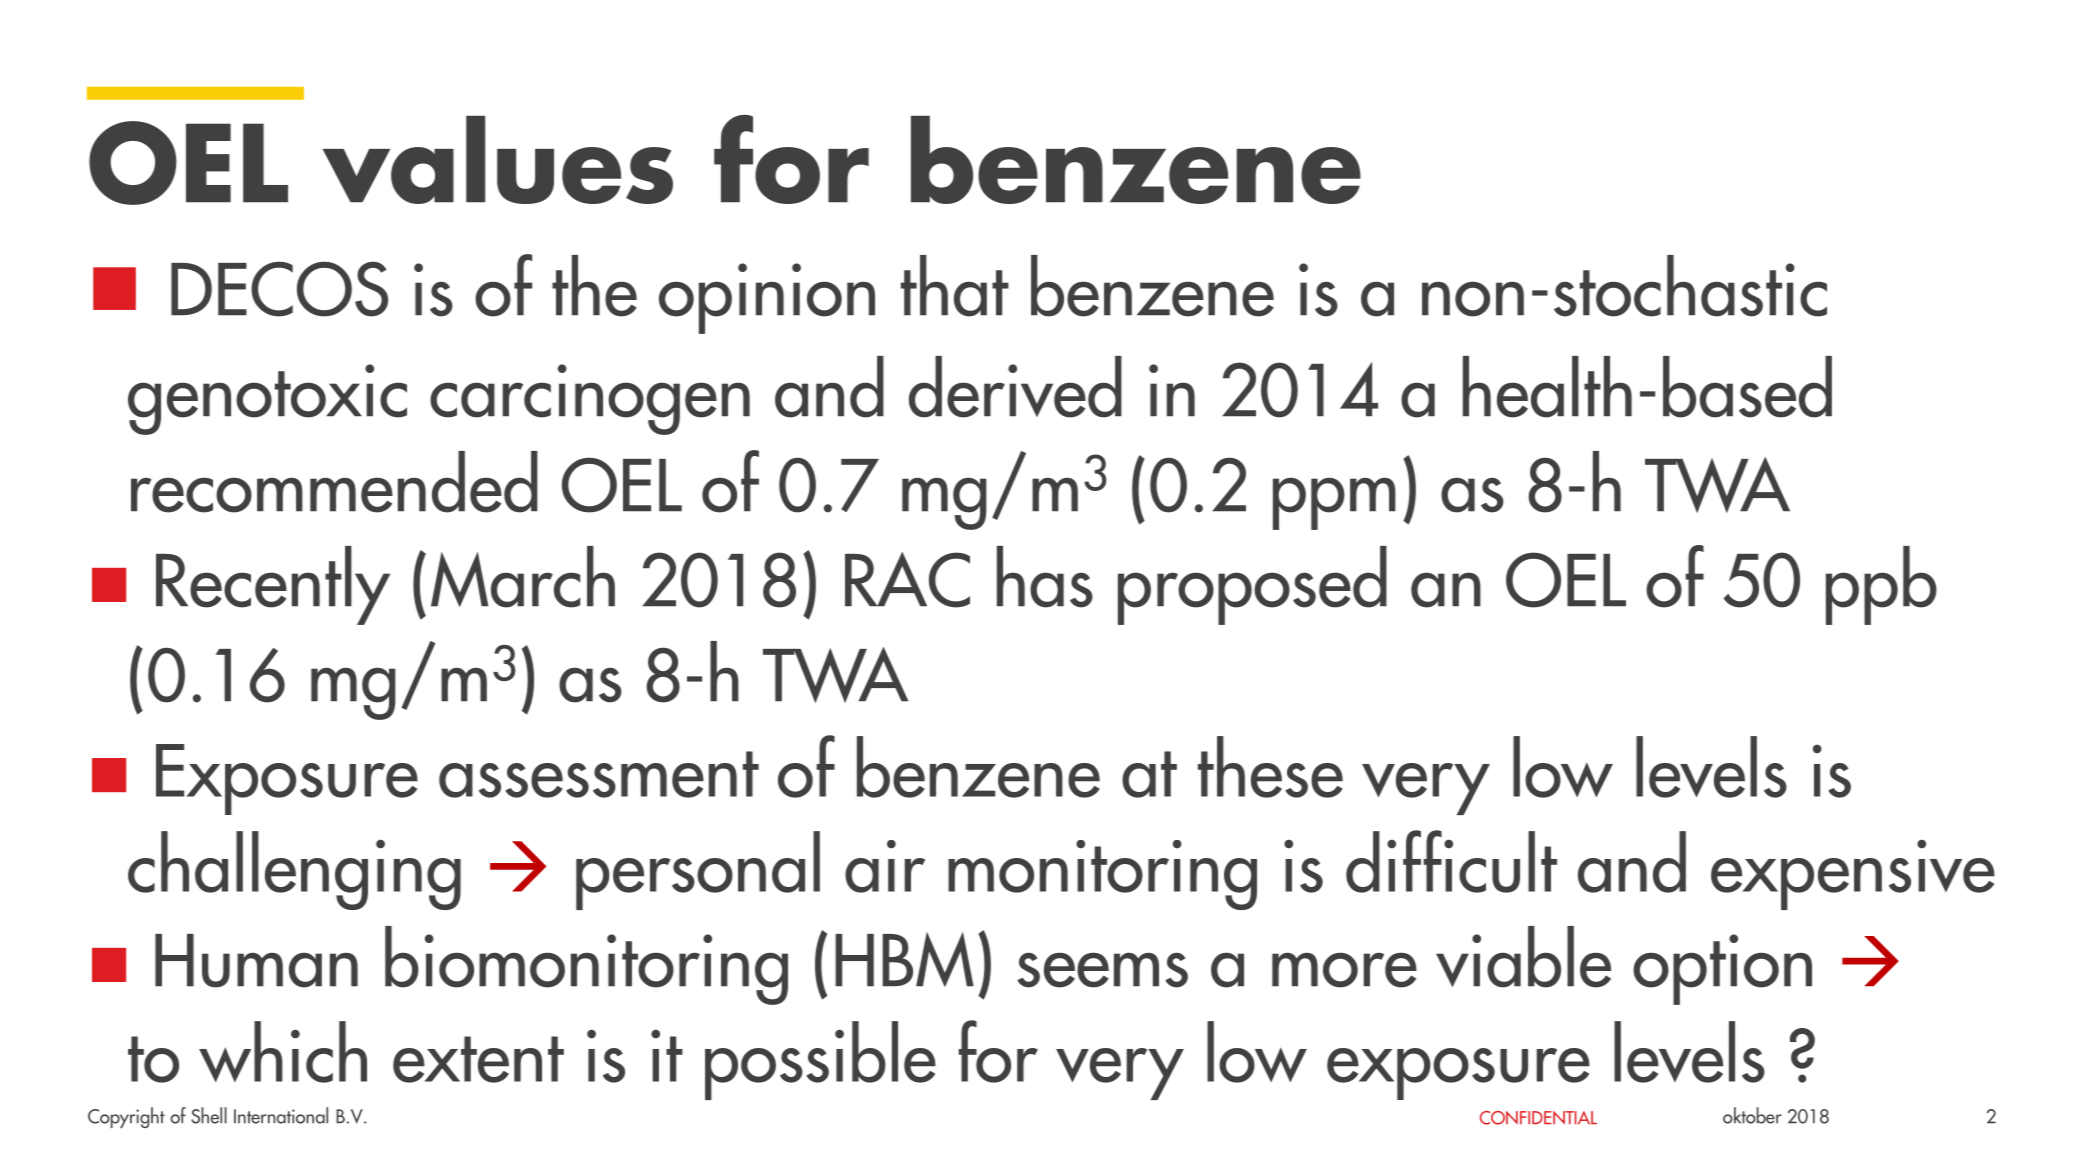 Image resolution: width=2084 pixels, height=1172 pixels. I want to click on International, so click(281, 1115).
